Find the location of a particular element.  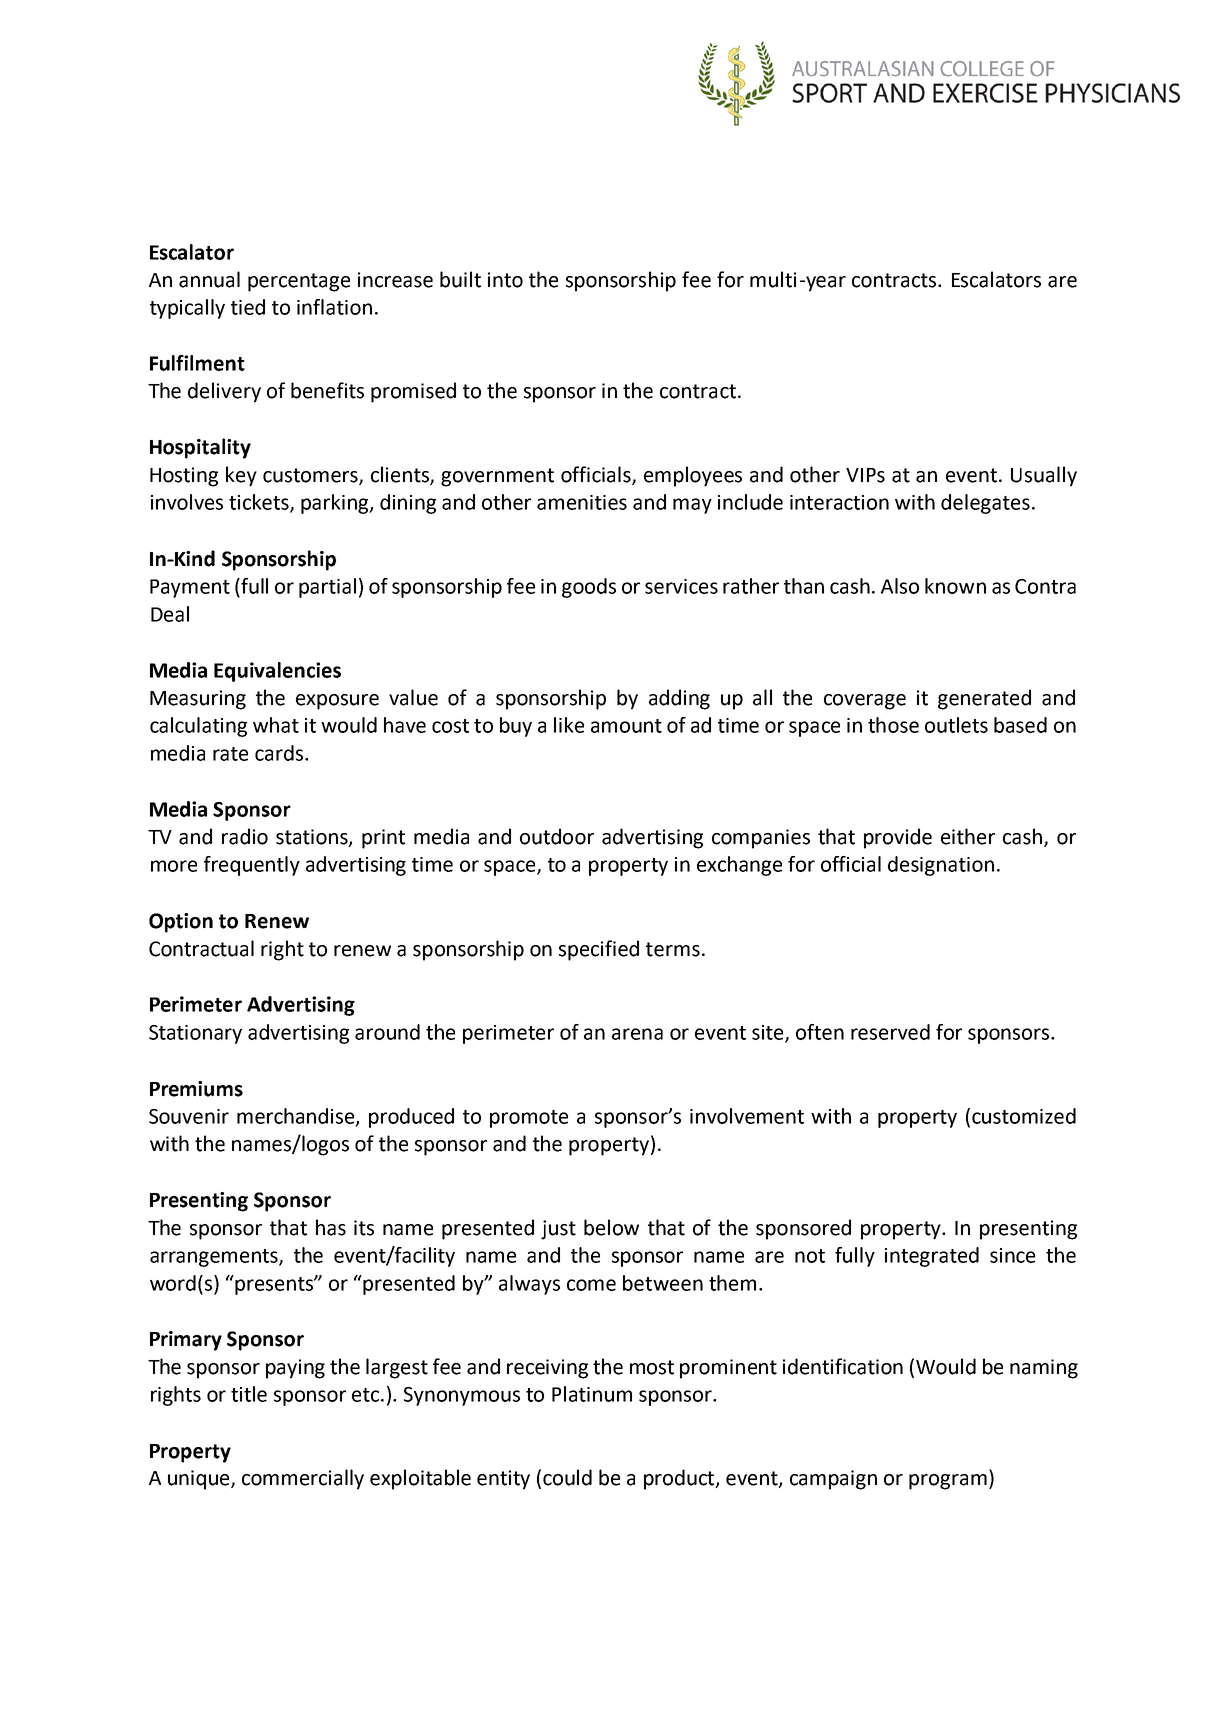

goods is located at coordinates (589, 588).
